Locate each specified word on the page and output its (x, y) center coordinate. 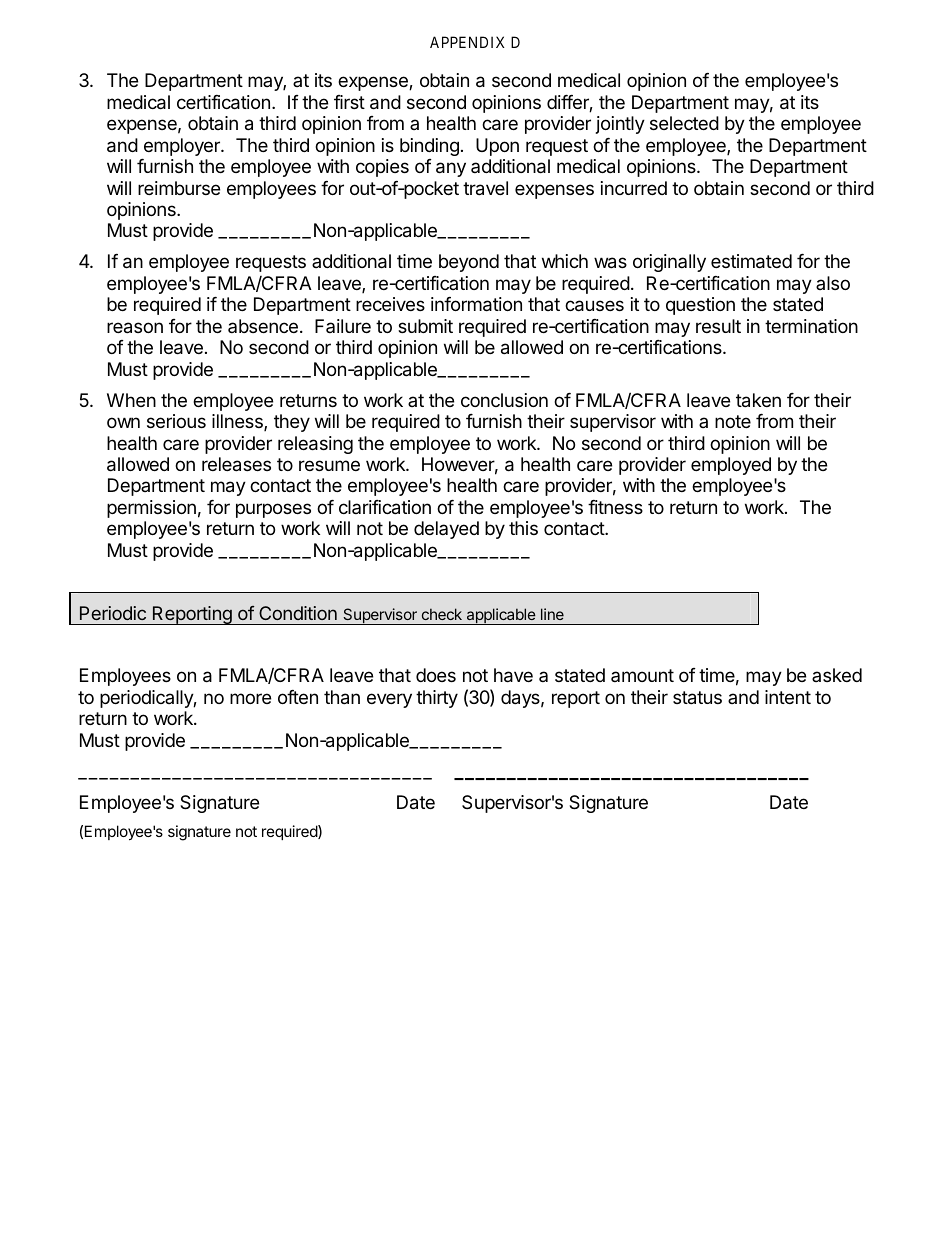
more (250, 698)
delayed (446, 530)
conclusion (504, 400)
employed (731, 466)
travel (485, 188)
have (513, 675)
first (349, 102)
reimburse (179, 188)
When (131, 400)
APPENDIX (467, 42)
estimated (751, 261)
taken (758, 400)
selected (684, 123)
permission (151, 509)
